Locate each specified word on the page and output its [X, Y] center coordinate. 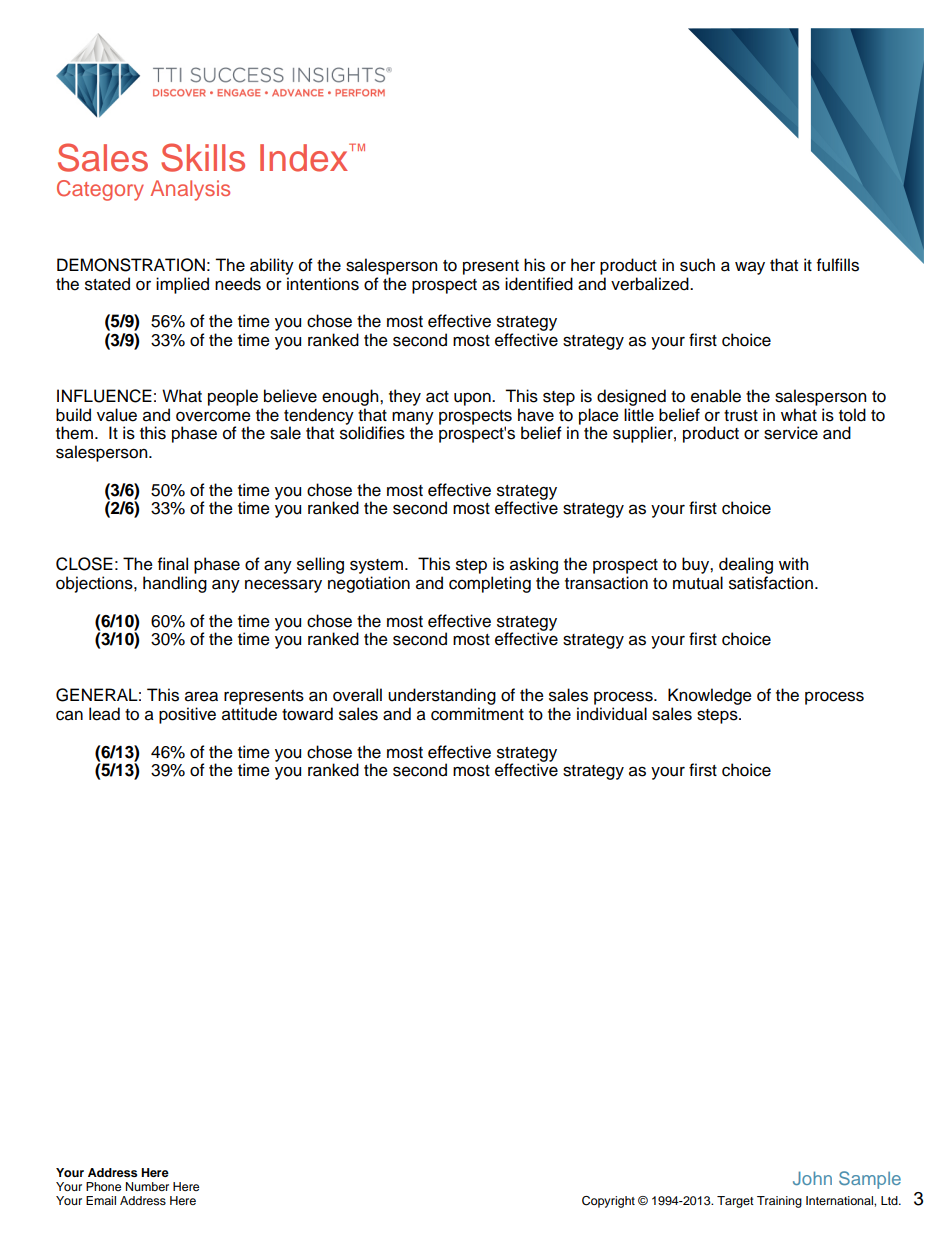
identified [539, 284]
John [812, 1178]
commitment [477, 714]
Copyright [608, 1202]
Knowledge [710, 698]
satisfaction [771, 583]
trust [741, 416]
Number [147, 1186]
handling [175, 584]
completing [490, 584]
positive [187, 715]
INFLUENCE [104, 396]
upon [473, 399]
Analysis [190, 190]
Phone [103, 1186]
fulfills [838, 265]
